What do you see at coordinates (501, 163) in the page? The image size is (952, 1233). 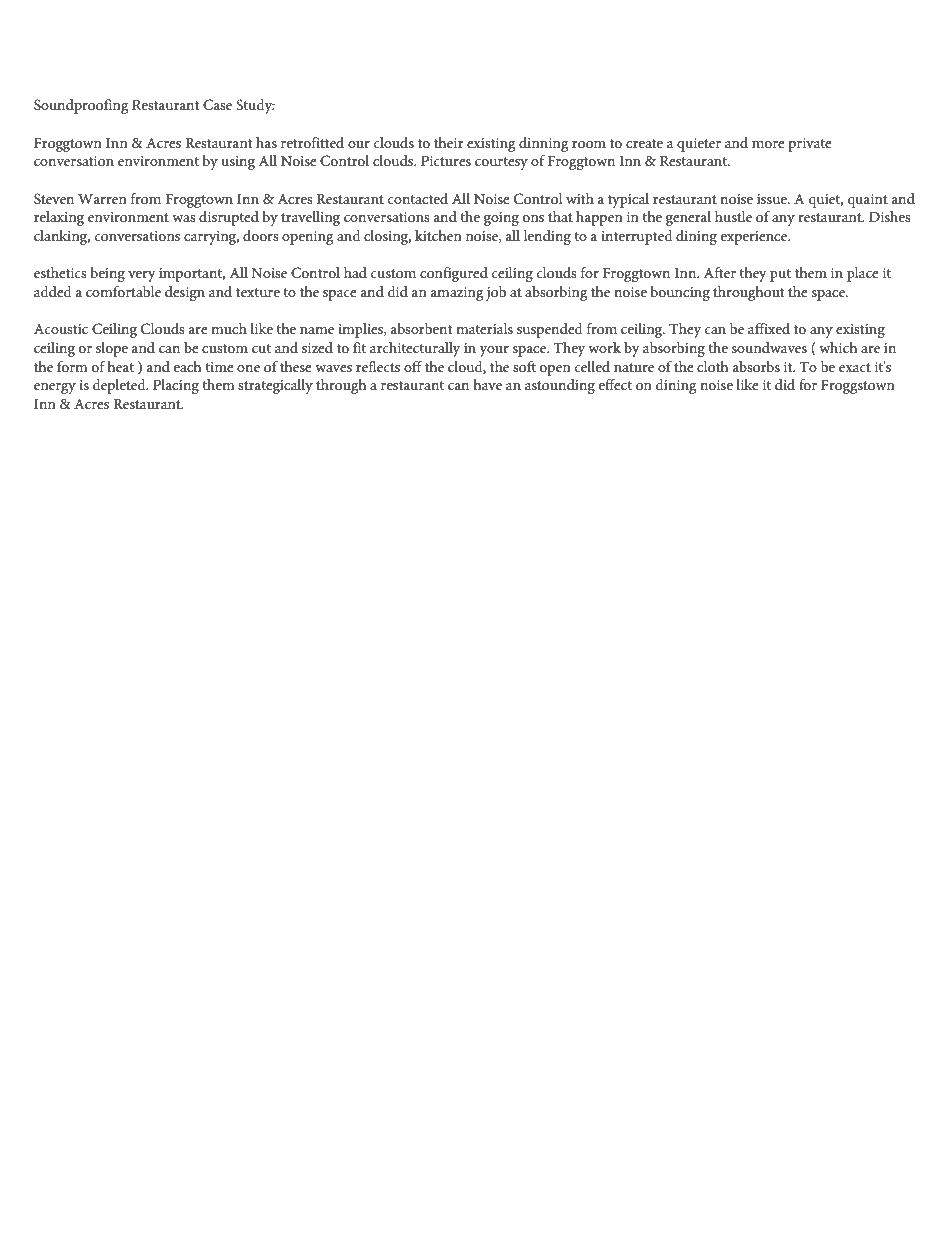 I see `courtesy` at bounding box center [501, 163].
